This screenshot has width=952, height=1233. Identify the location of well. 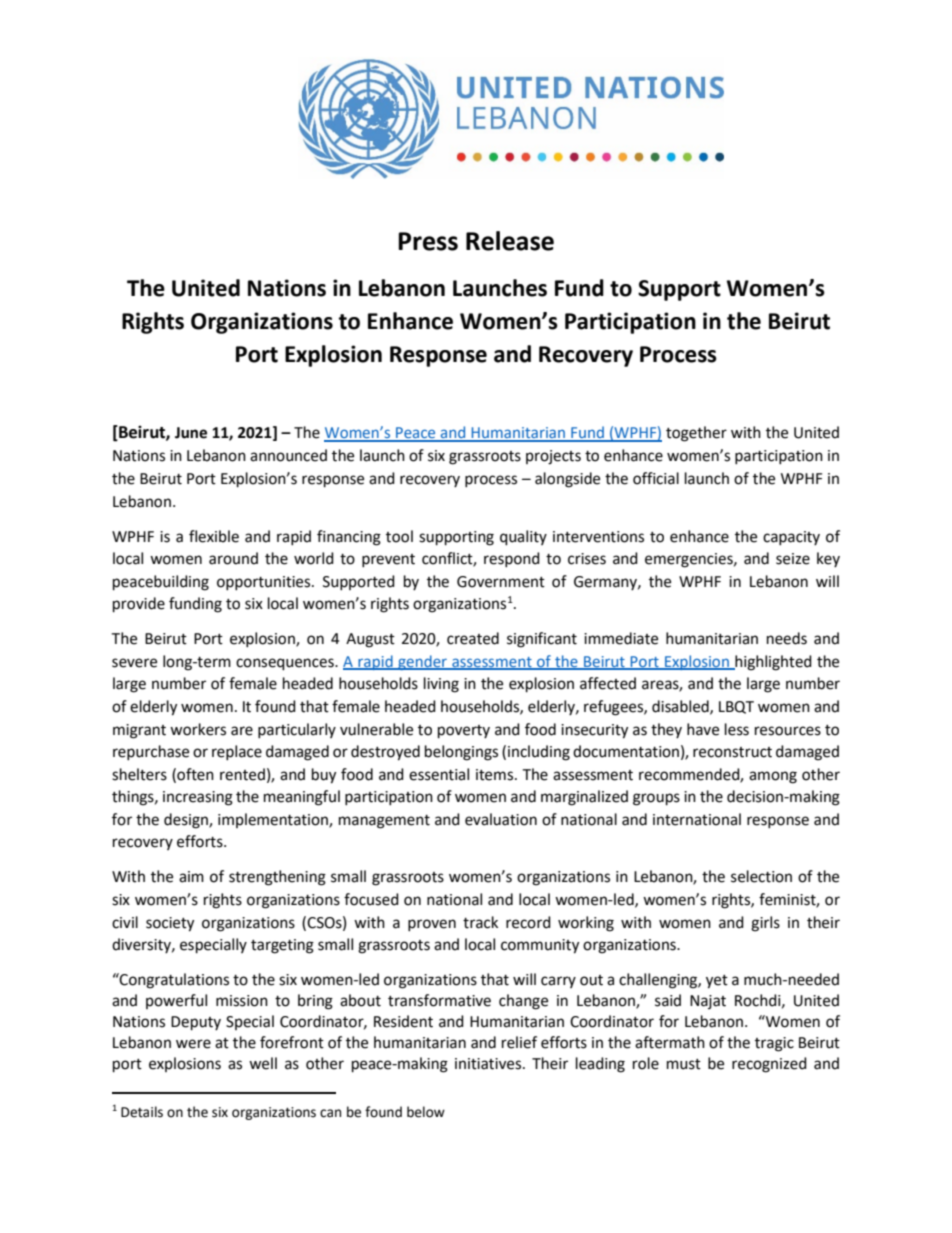
(263, 1063).
